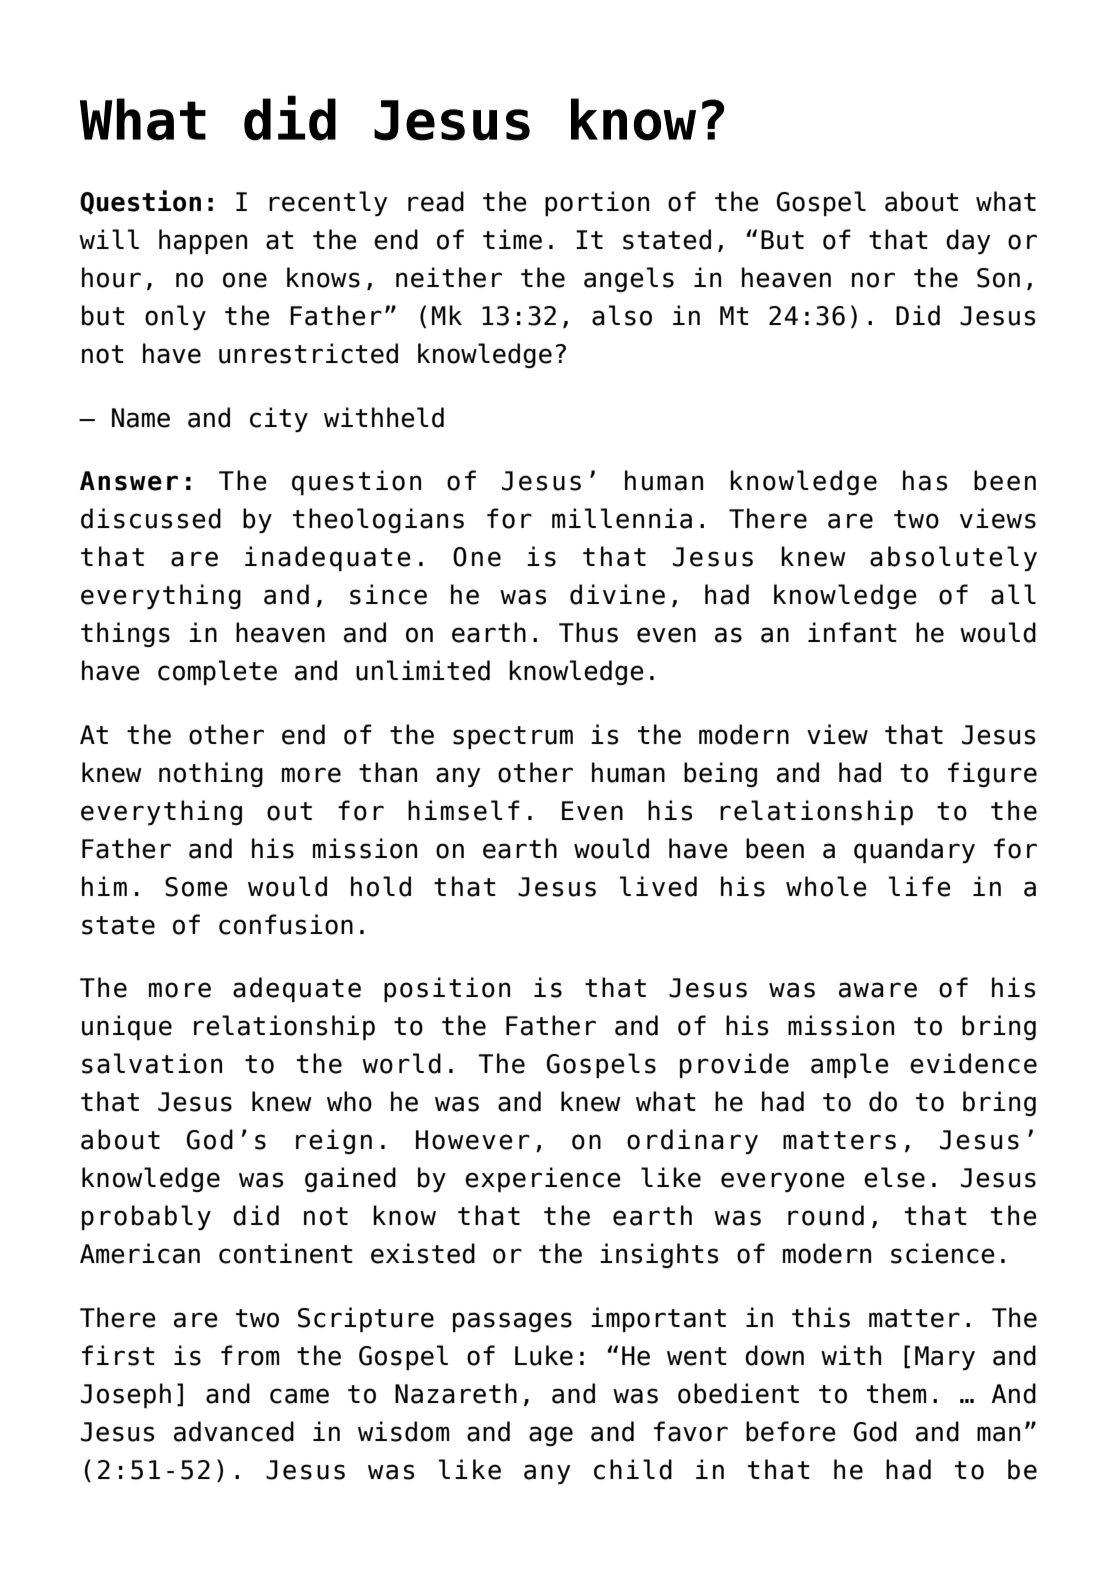 The width and height of the page is (1118, 1581). What do you see at coordinates (896, 1393) in the page?
I see `them` at bounding box center [896, 1393].
